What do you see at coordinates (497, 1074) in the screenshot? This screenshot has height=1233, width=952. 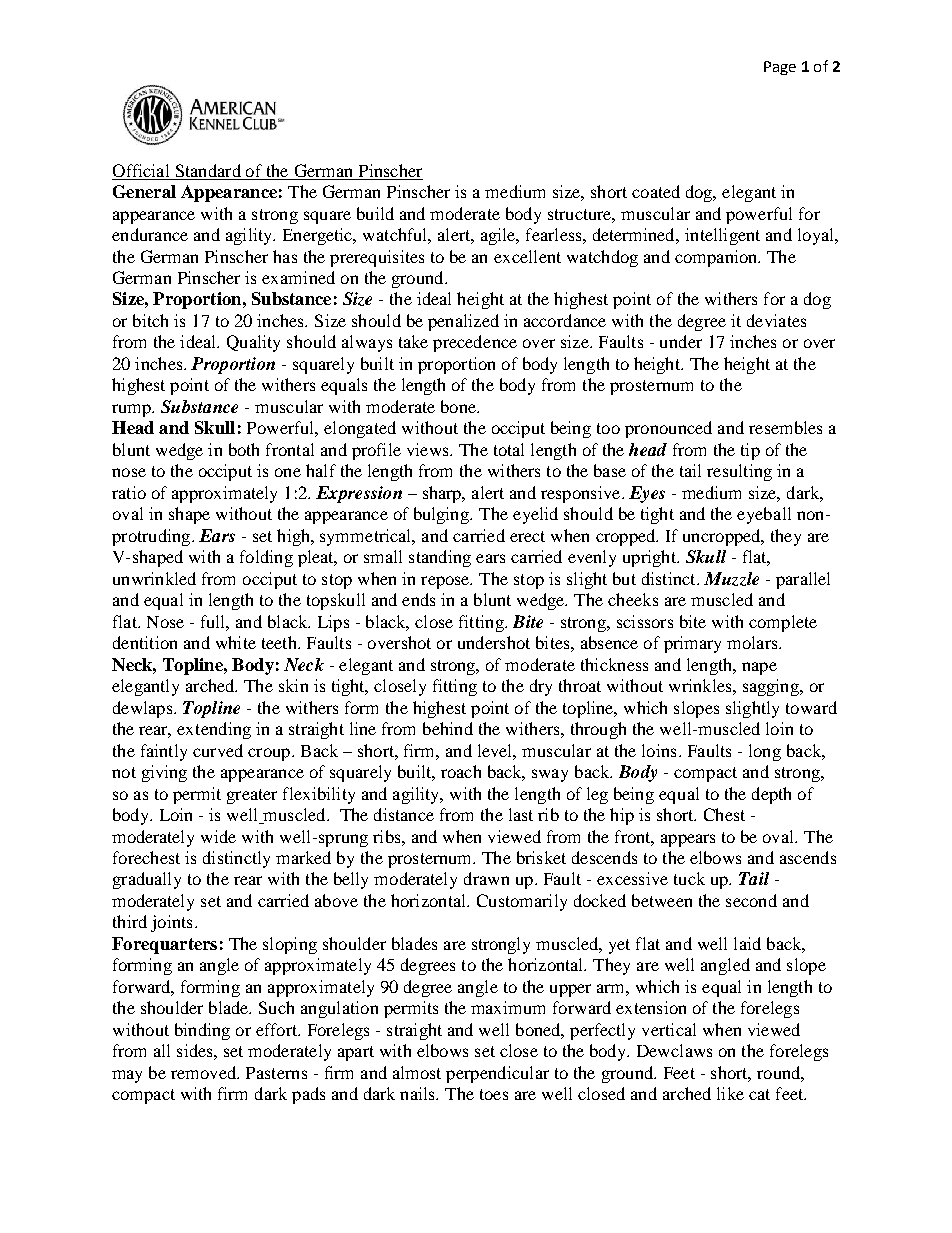 I see `perpendicular` at bounding box center [497, 1074].
